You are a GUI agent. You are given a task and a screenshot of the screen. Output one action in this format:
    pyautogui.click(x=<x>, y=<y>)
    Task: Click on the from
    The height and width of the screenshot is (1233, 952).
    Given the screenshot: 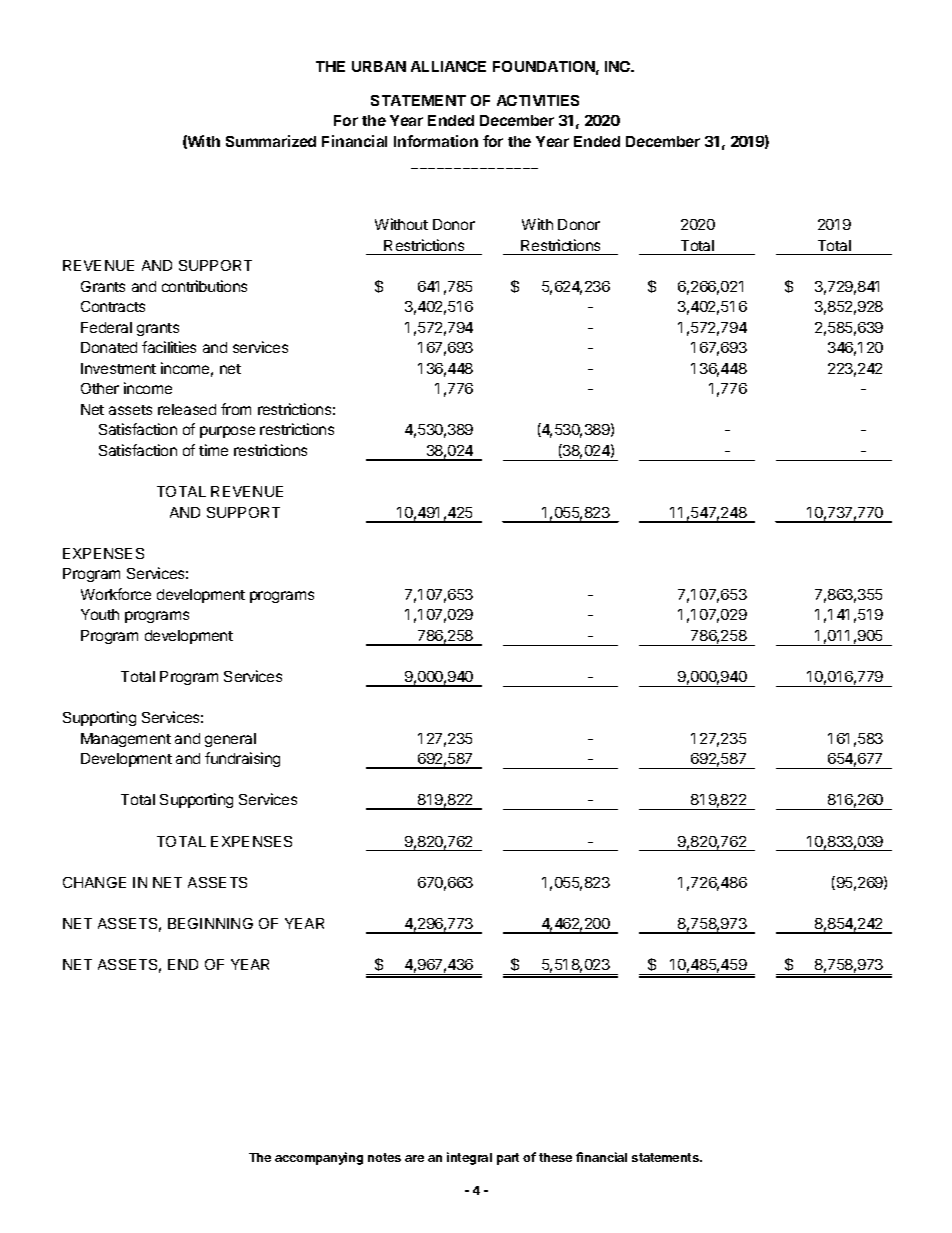 What is the action you would take?
    pyautogui.click(x=236, y=409)
